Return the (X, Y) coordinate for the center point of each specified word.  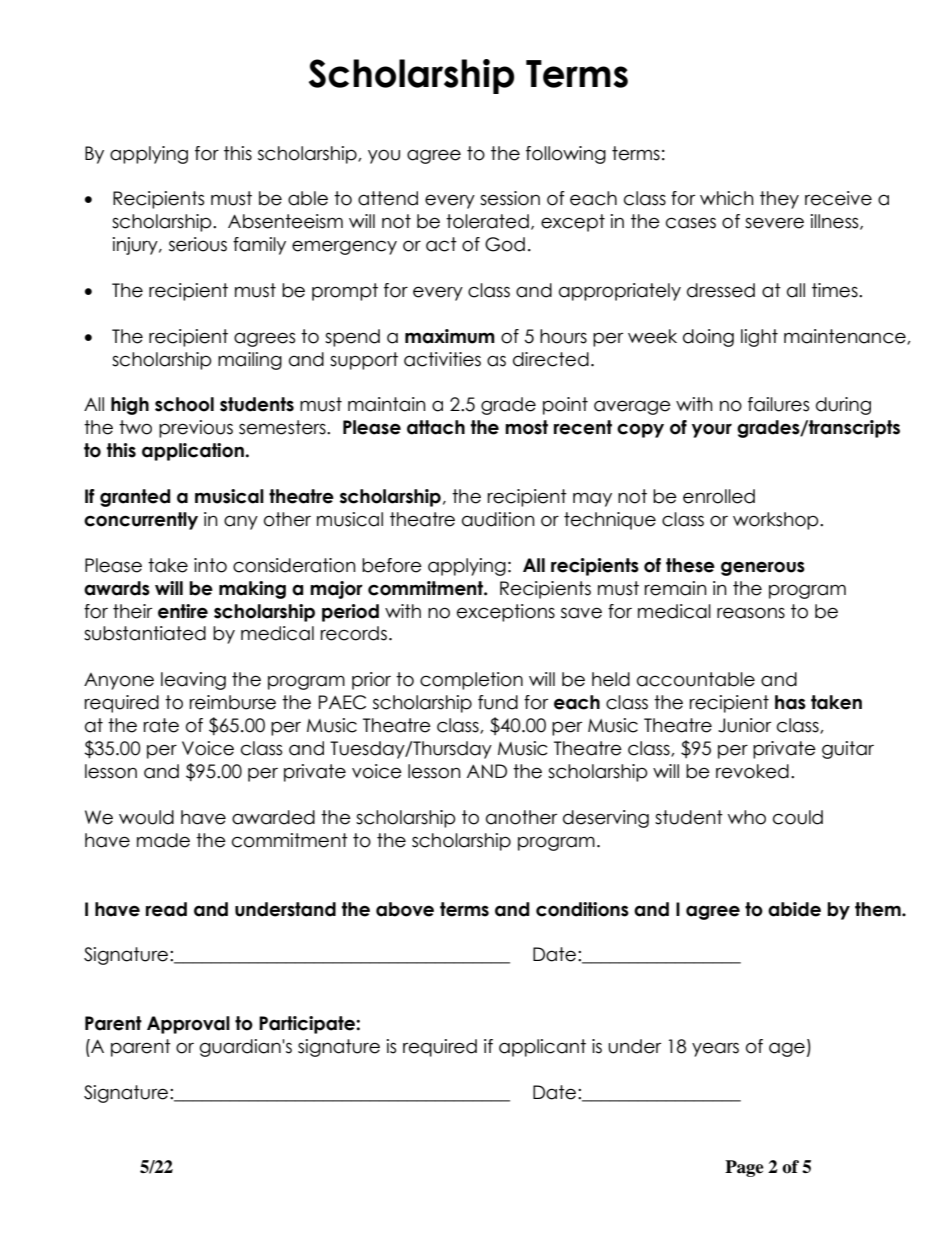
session (510, 198)
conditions (582, 909)
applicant (542, 1048)
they (779, 200)
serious (198, 244)
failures (778, 404)
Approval (188, 1025)
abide (794, 909)
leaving (193, 681)
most (526, 427)
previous (196, 429)
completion (471, 681)
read (166, 909)
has (790, 702)
